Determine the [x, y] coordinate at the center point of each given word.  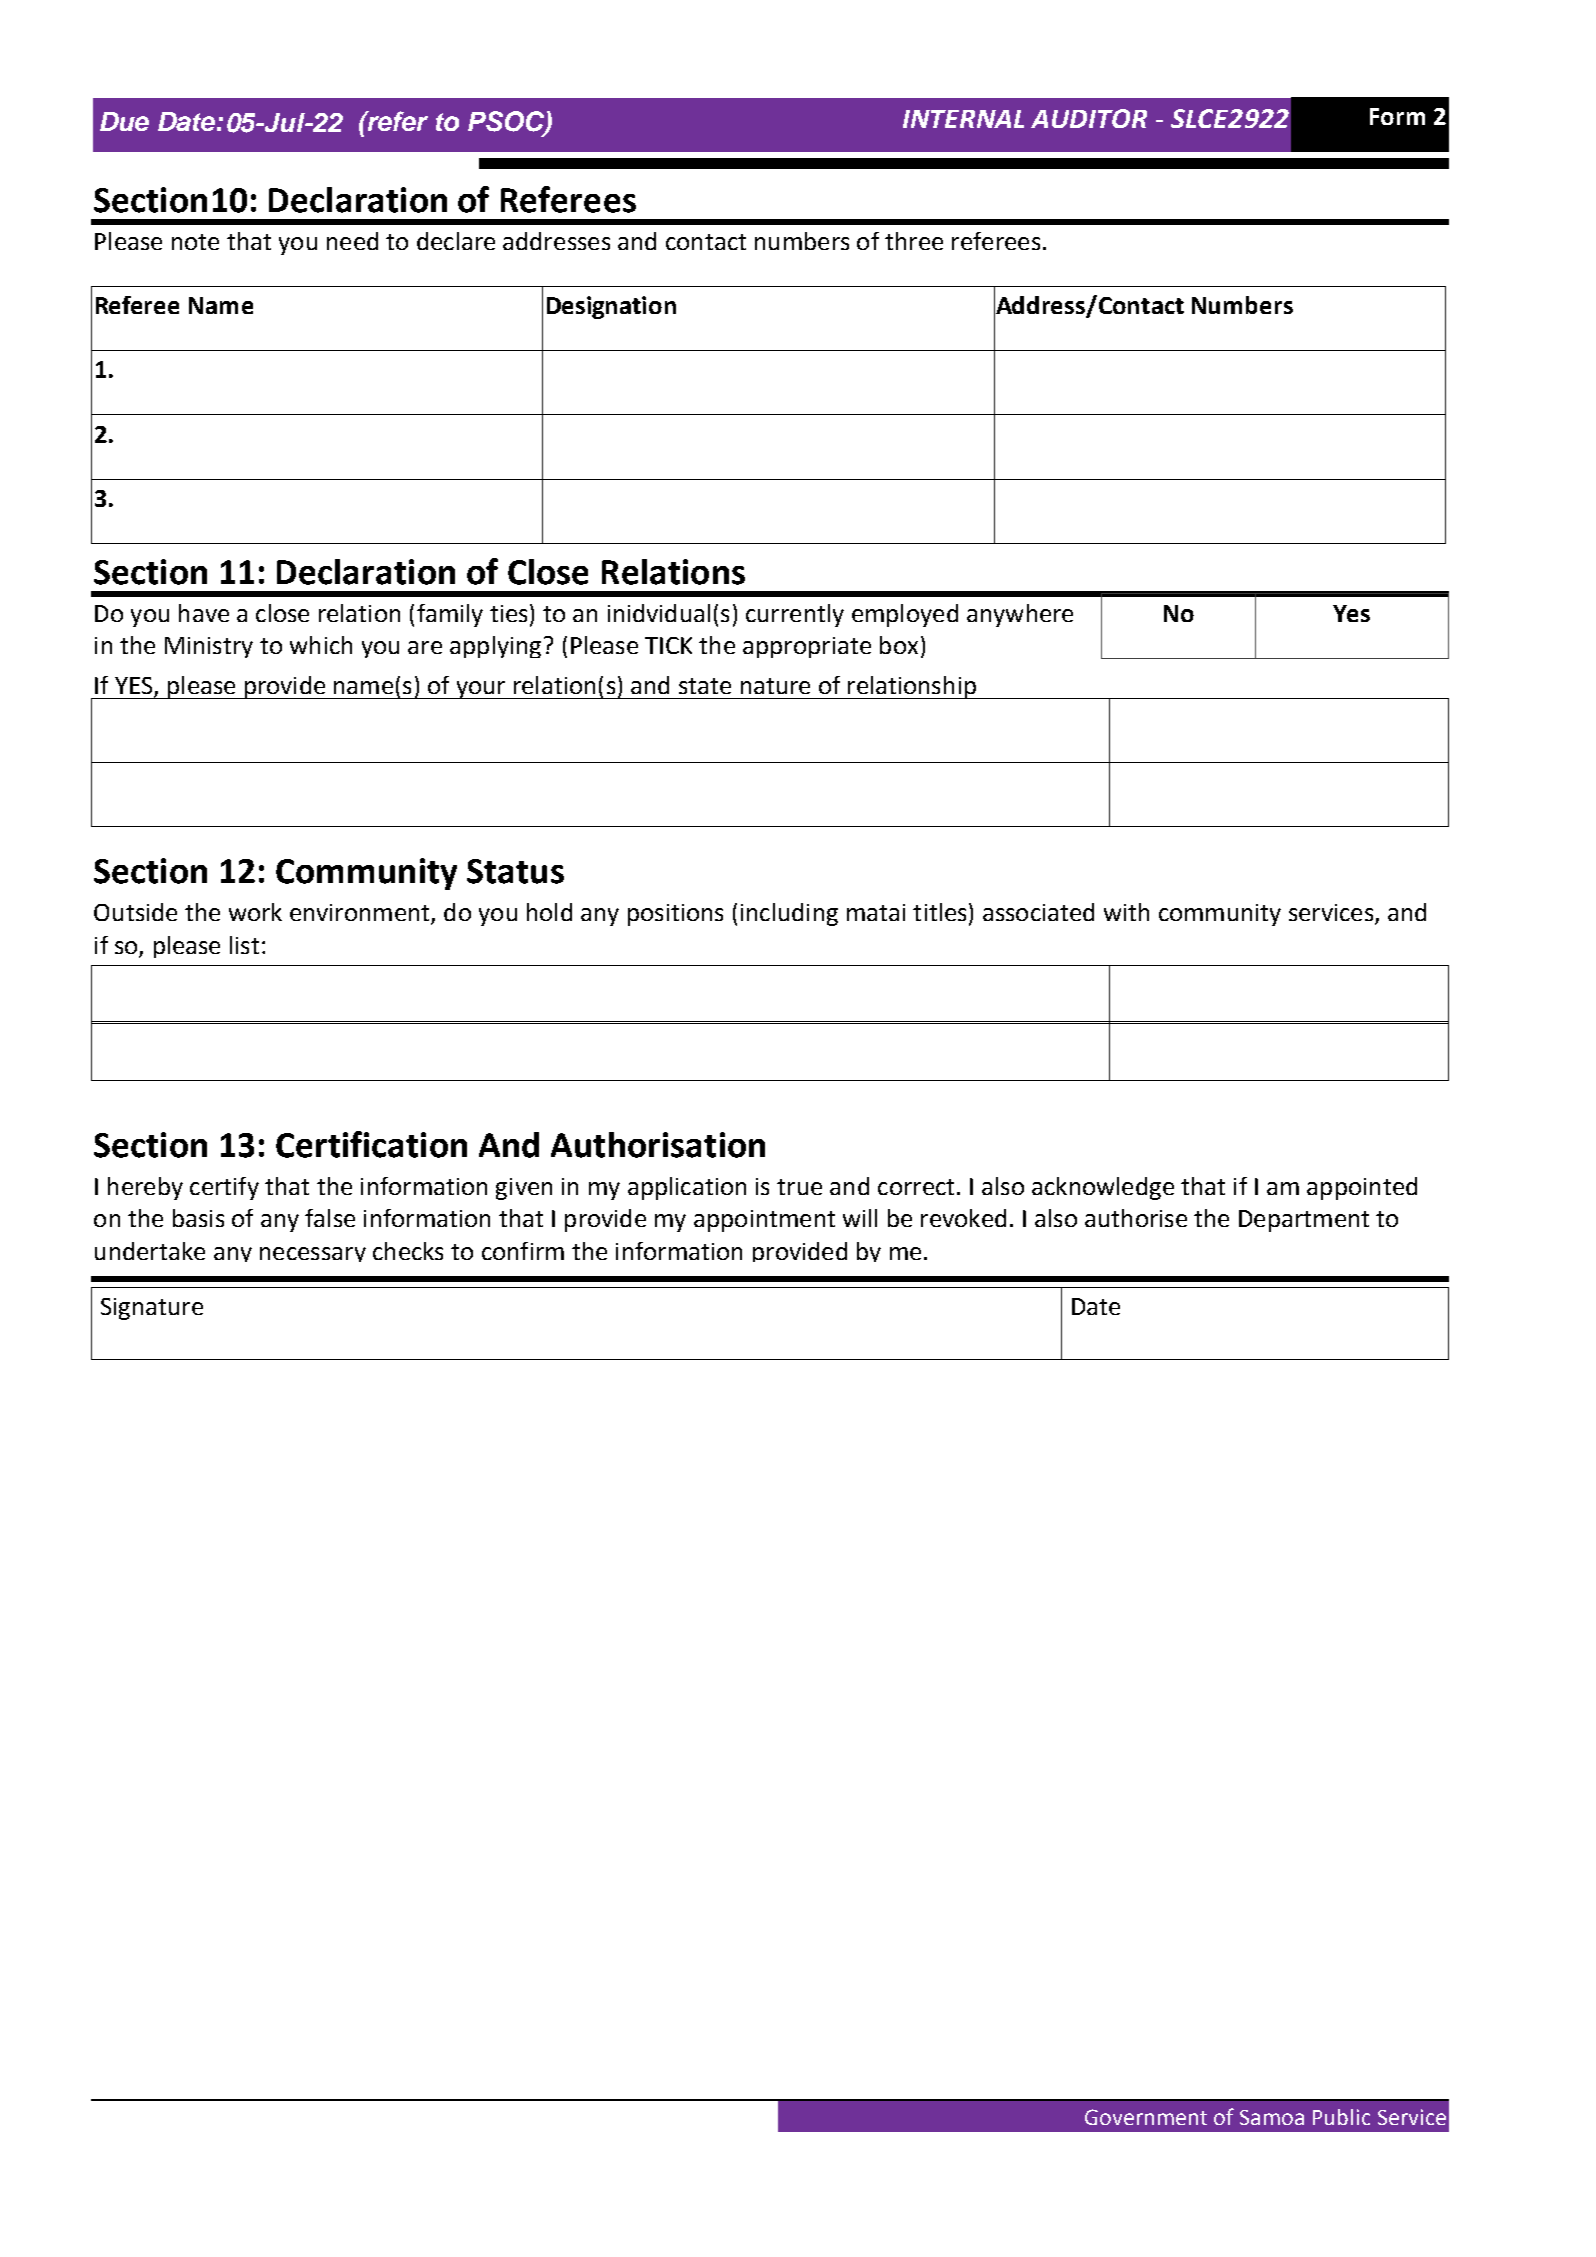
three [914, 241]
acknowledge [1103, 1188]
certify [224, 1188]
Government [1146, 2117]
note [195, 242]
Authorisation [658, 1145]
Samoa [1272, 2117]
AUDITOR [1089, 118]
